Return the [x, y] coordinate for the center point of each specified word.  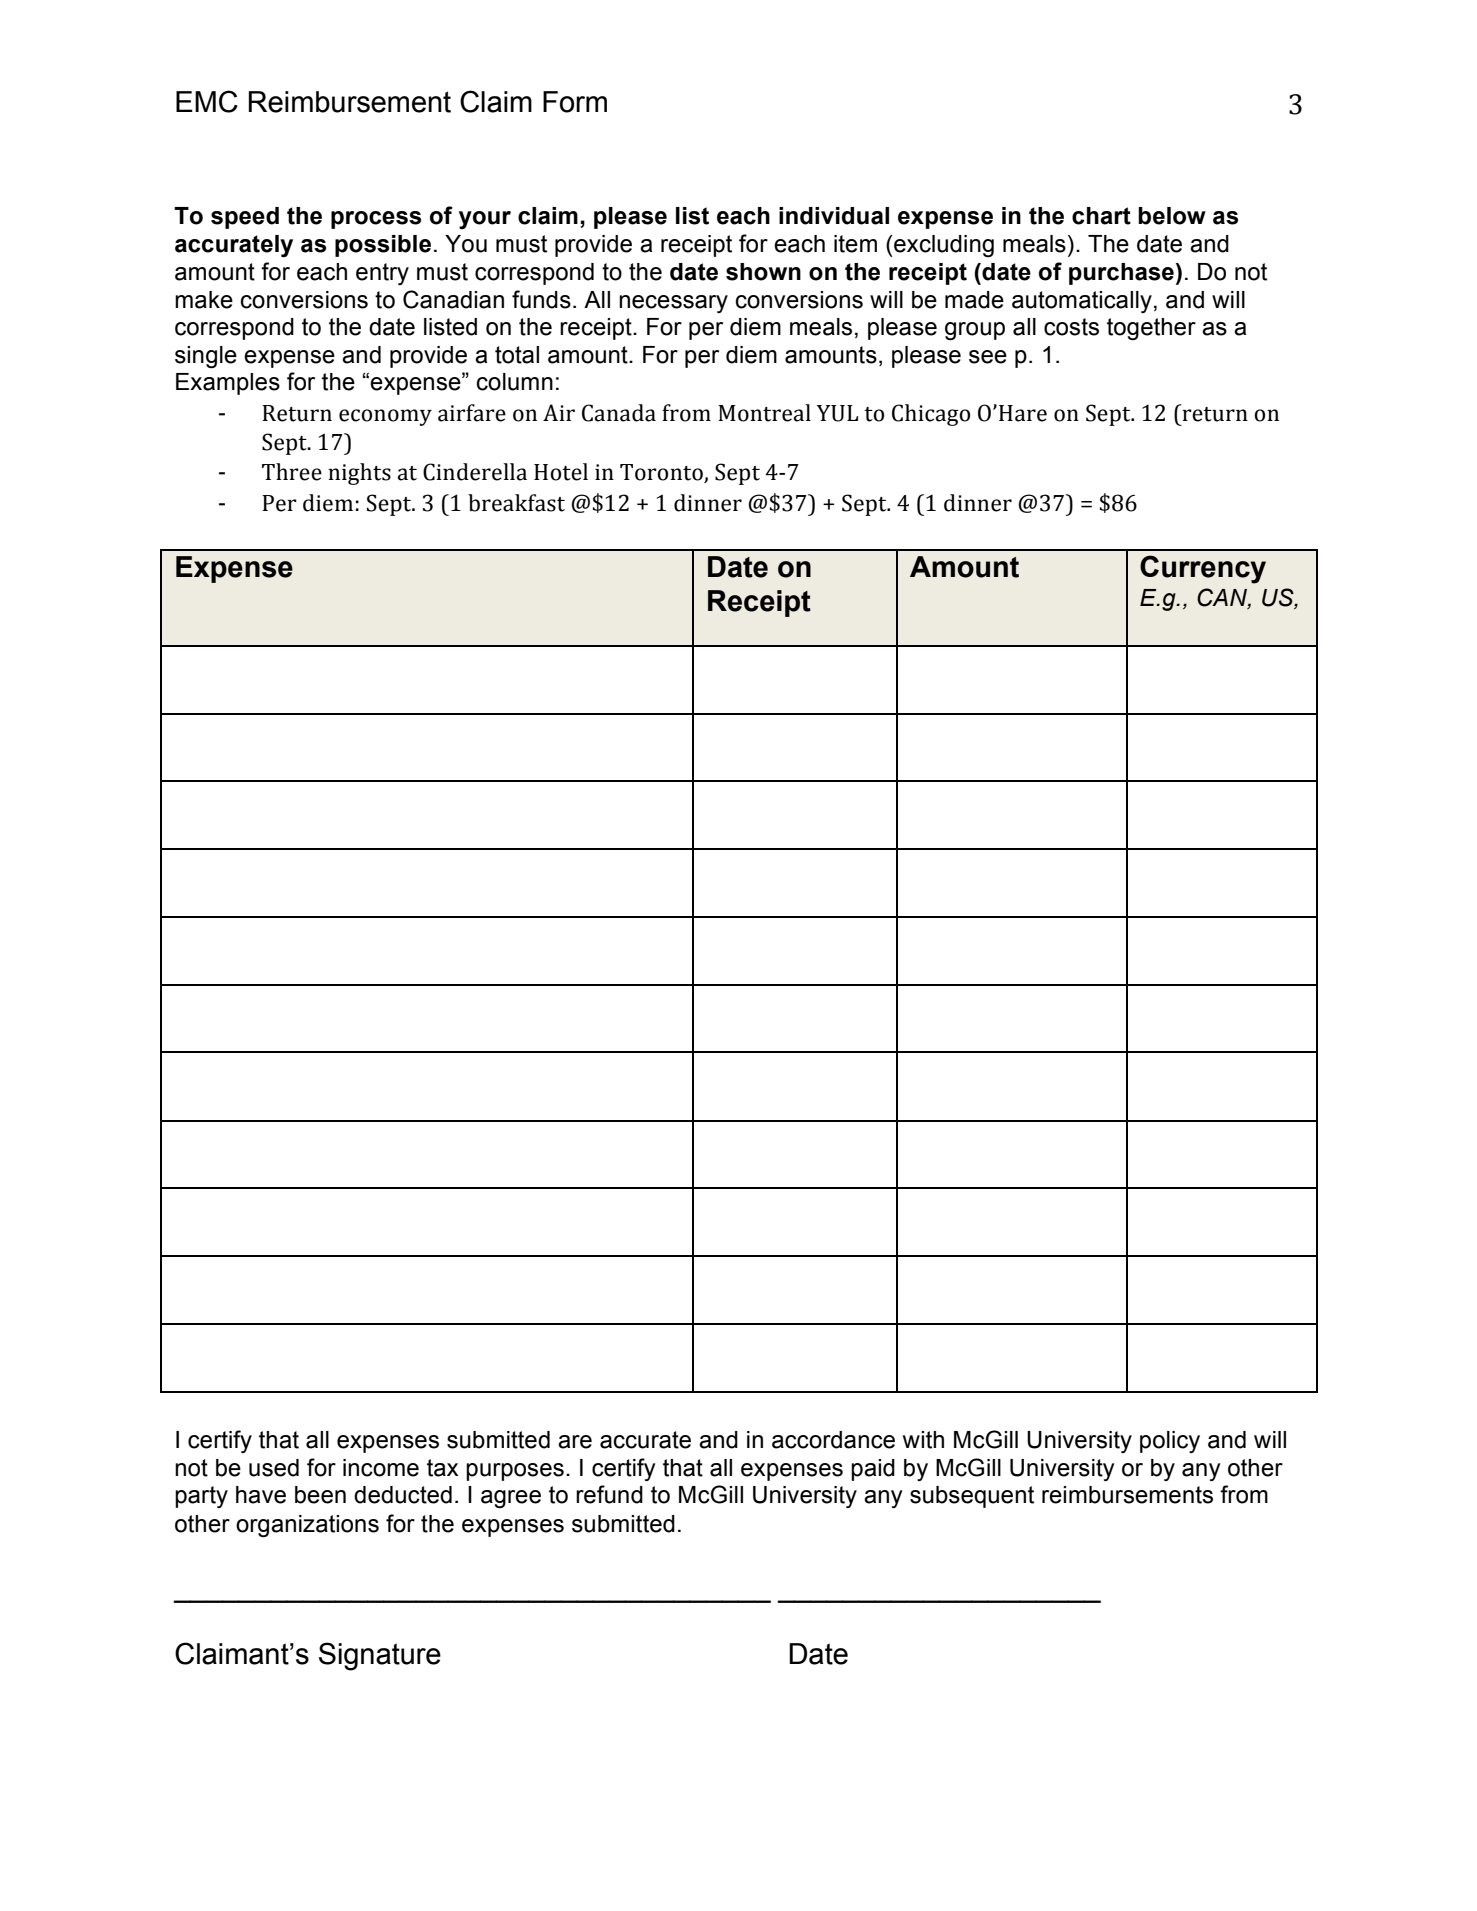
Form [575, 102]
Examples [228, 384]
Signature [380, 1656]
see [988, 357]
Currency [1203, 569]
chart [1101, 216]
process [376, 220]
